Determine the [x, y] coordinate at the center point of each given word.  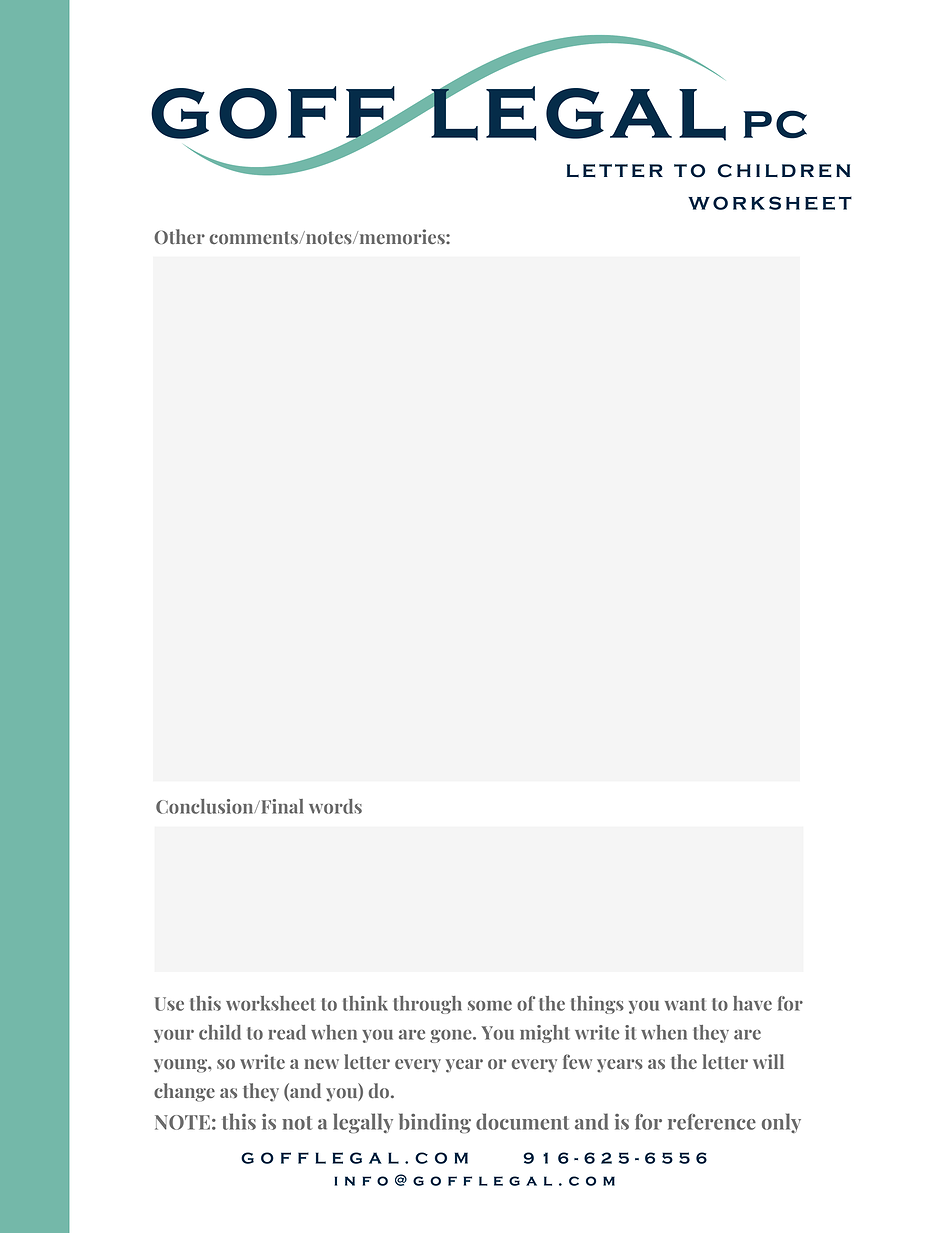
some [490, 1006]
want [686, 1004]
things [597, 1005]
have [752, 1003]
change [184, 1092]
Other [179, 236]
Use [169, 1004]
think [365, 1003]
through [428, 1005]
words [335, 806]
